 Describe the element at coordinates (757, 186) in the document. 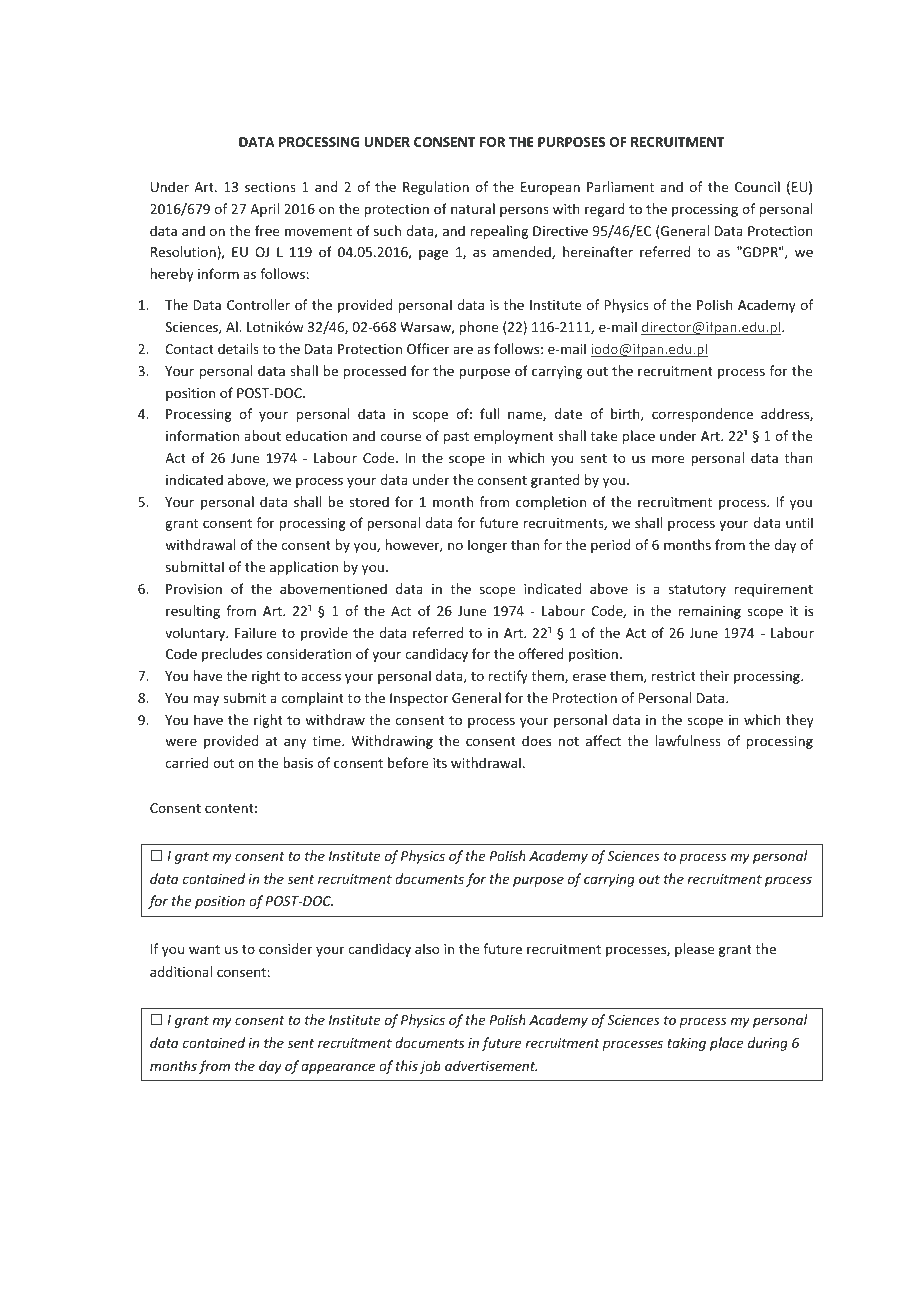

I see `Council` at that location.
